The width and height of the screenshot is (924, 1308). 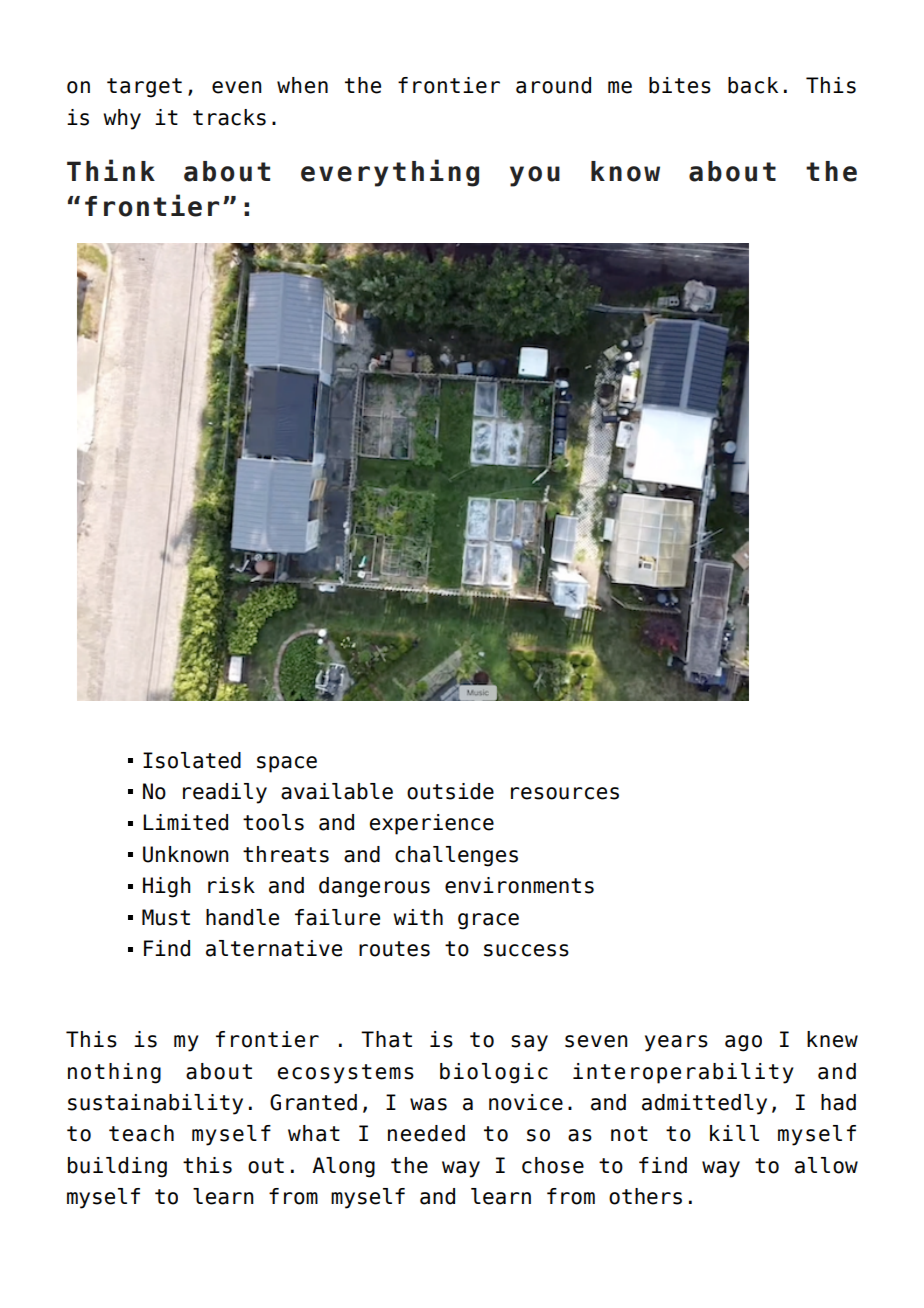 What do you see at coordinates (565, 793) in the screenshot?
I see `resources` at bounding box center [565, 793].
